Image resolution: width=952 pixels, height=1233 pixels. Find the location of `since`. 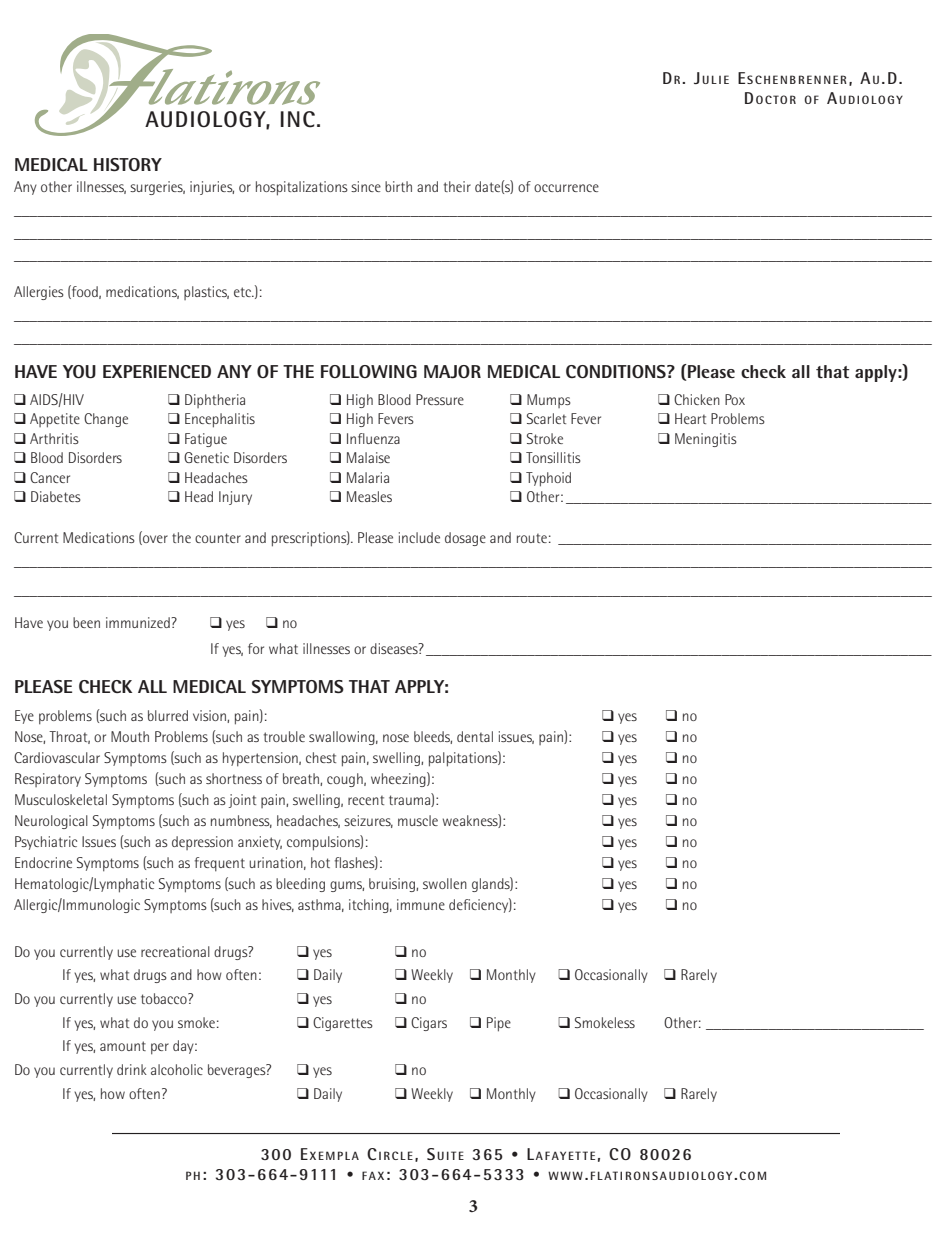

since is located at coordinates (366, 186).
